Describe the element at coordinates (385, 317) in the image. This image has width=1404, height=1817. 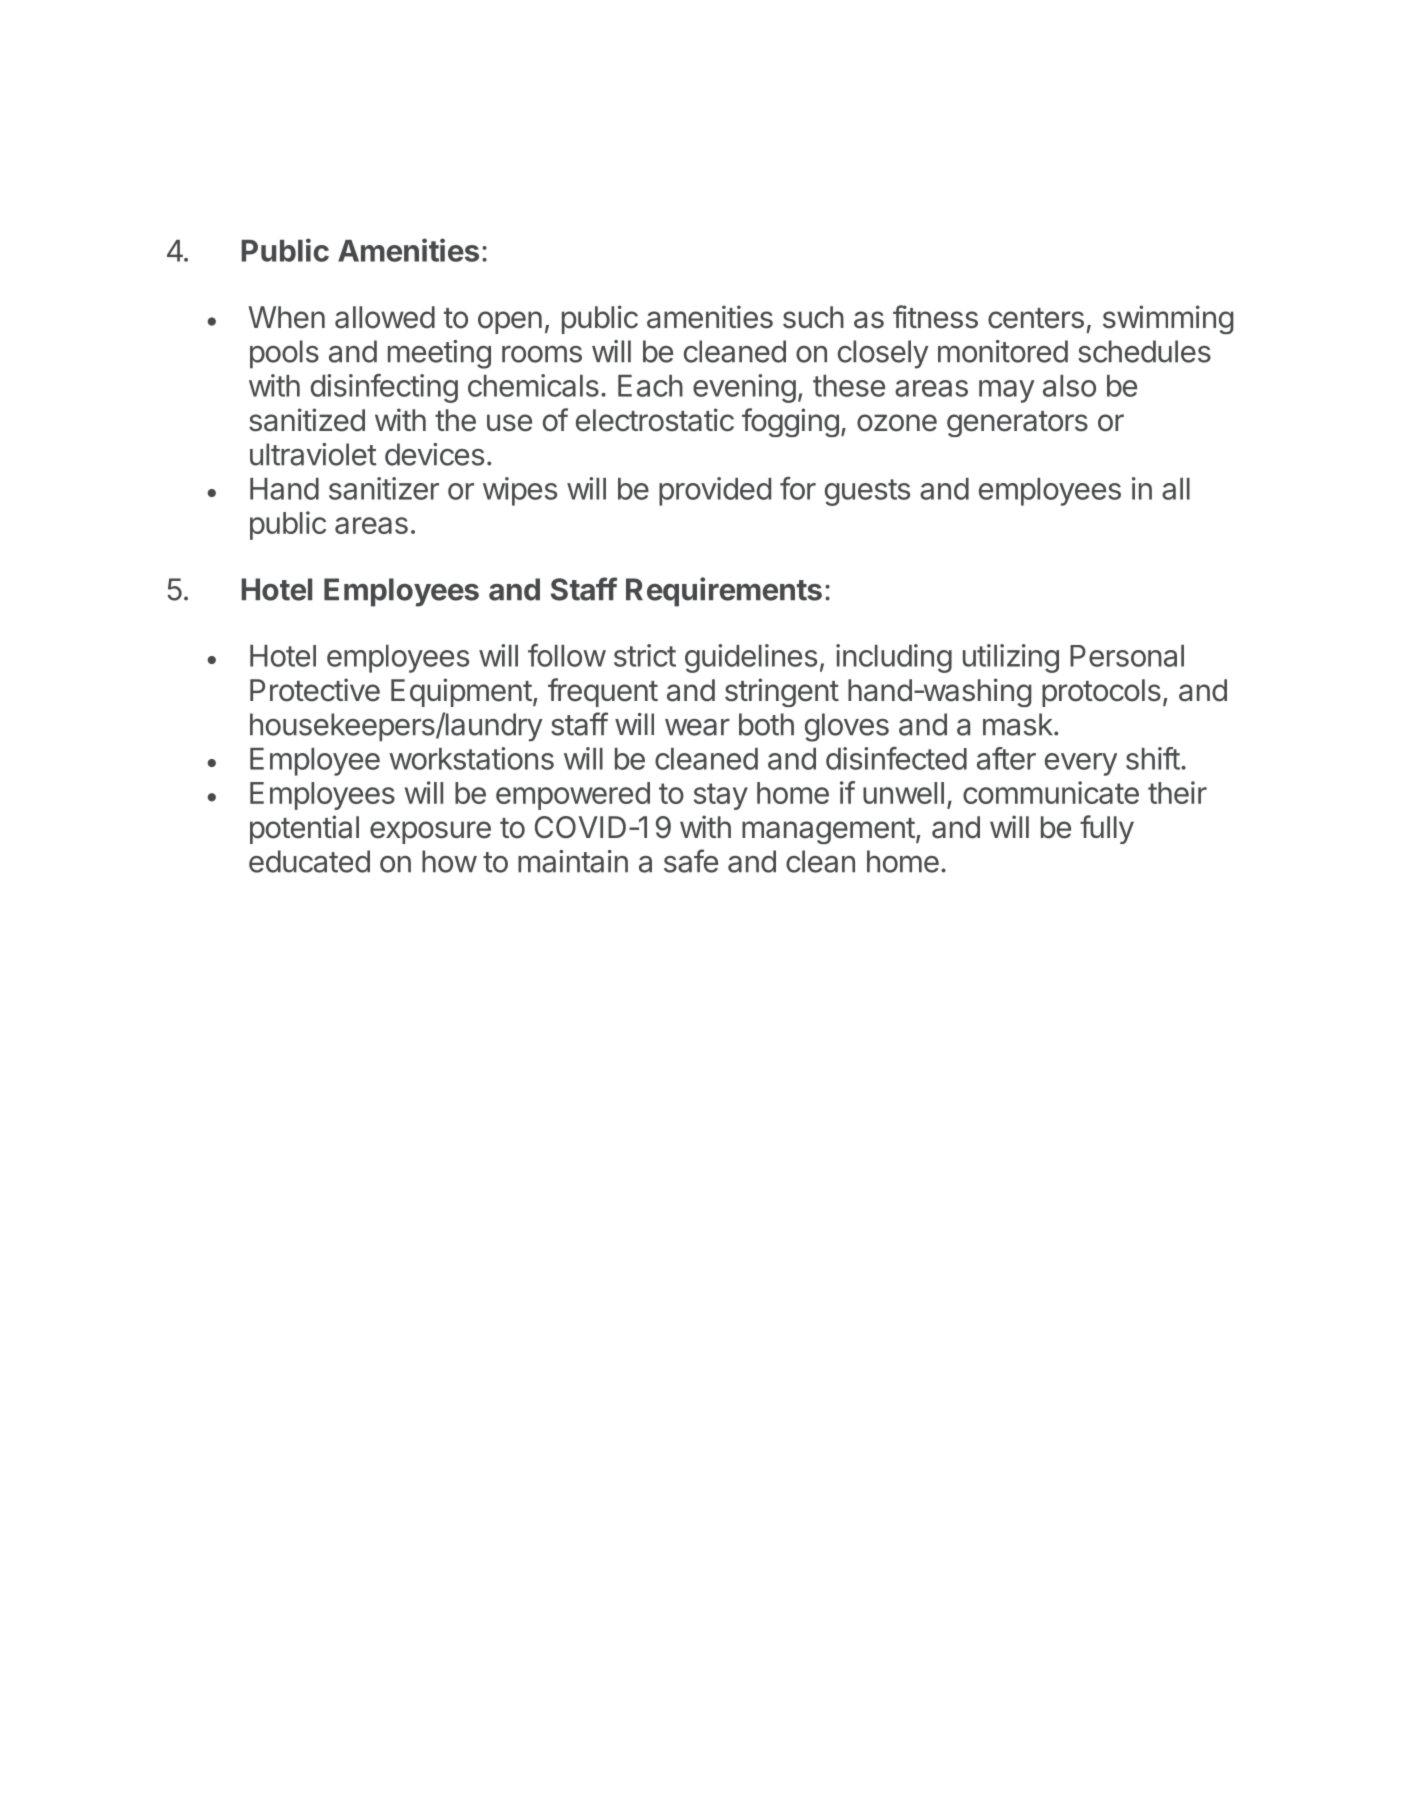
I see `allowed` at that location.
